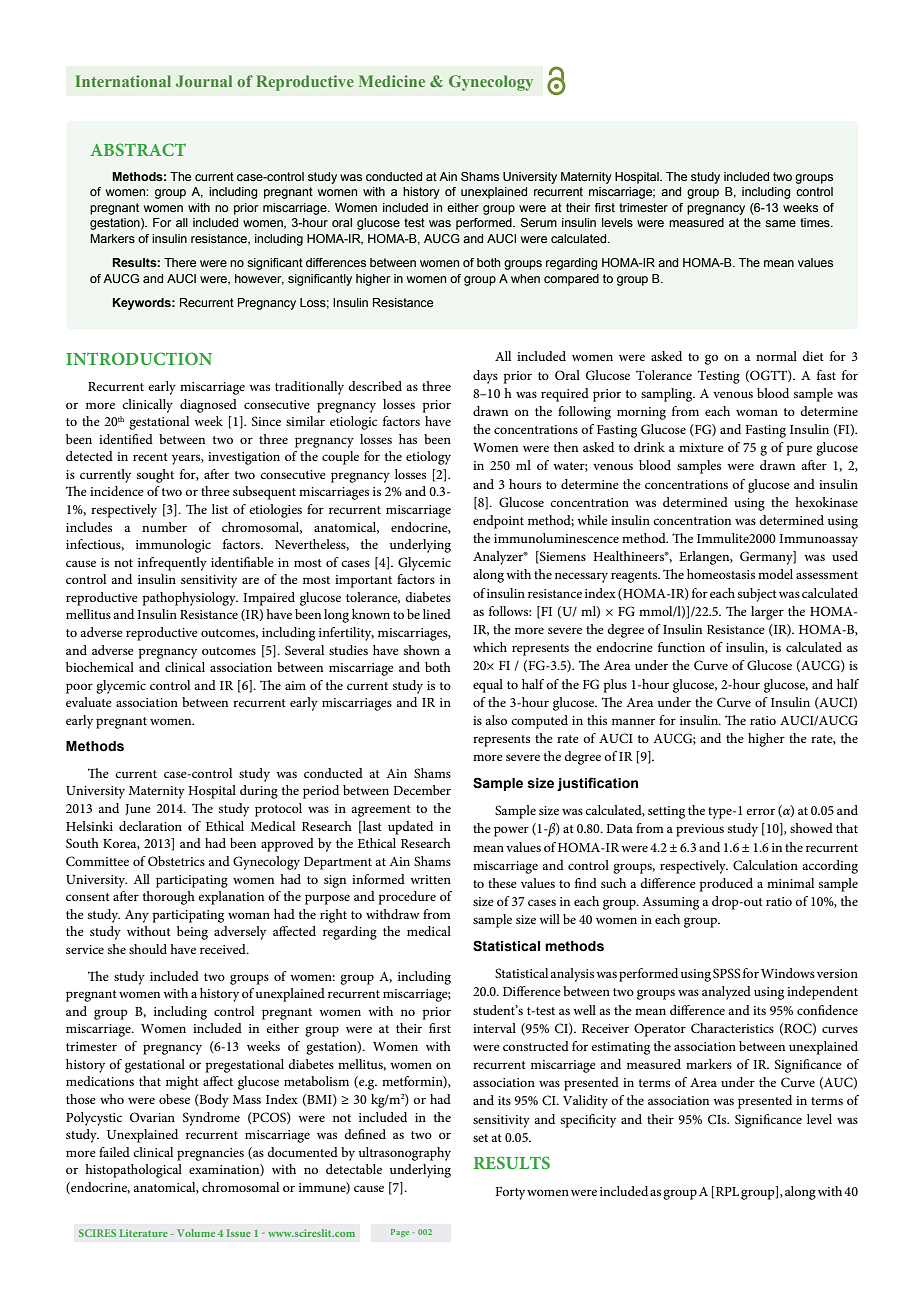 This screenshot has height=1308, width=924. I want to click on larger, so click(767, 613).
